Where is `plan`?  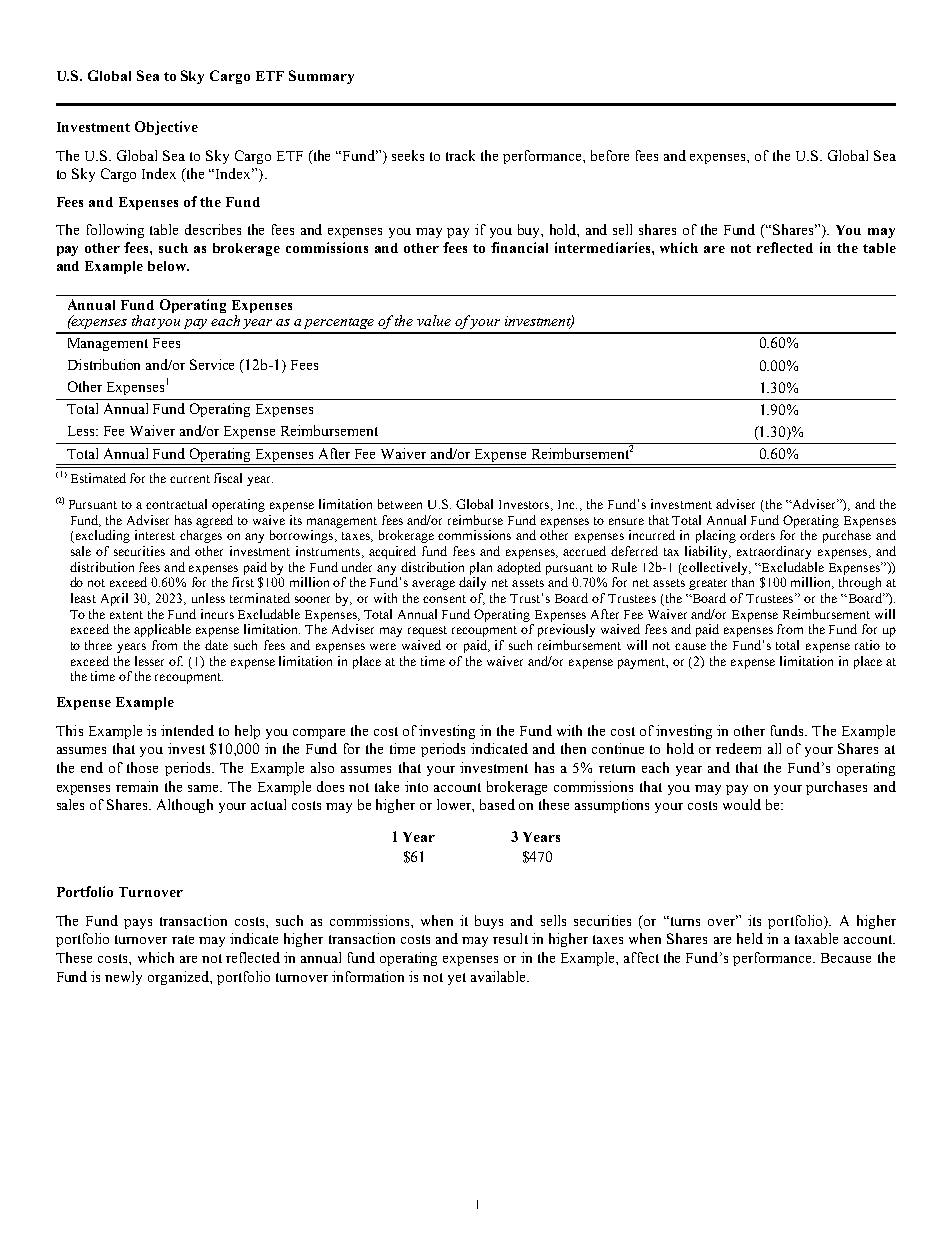
plan is located at coordinates (481, 568).
